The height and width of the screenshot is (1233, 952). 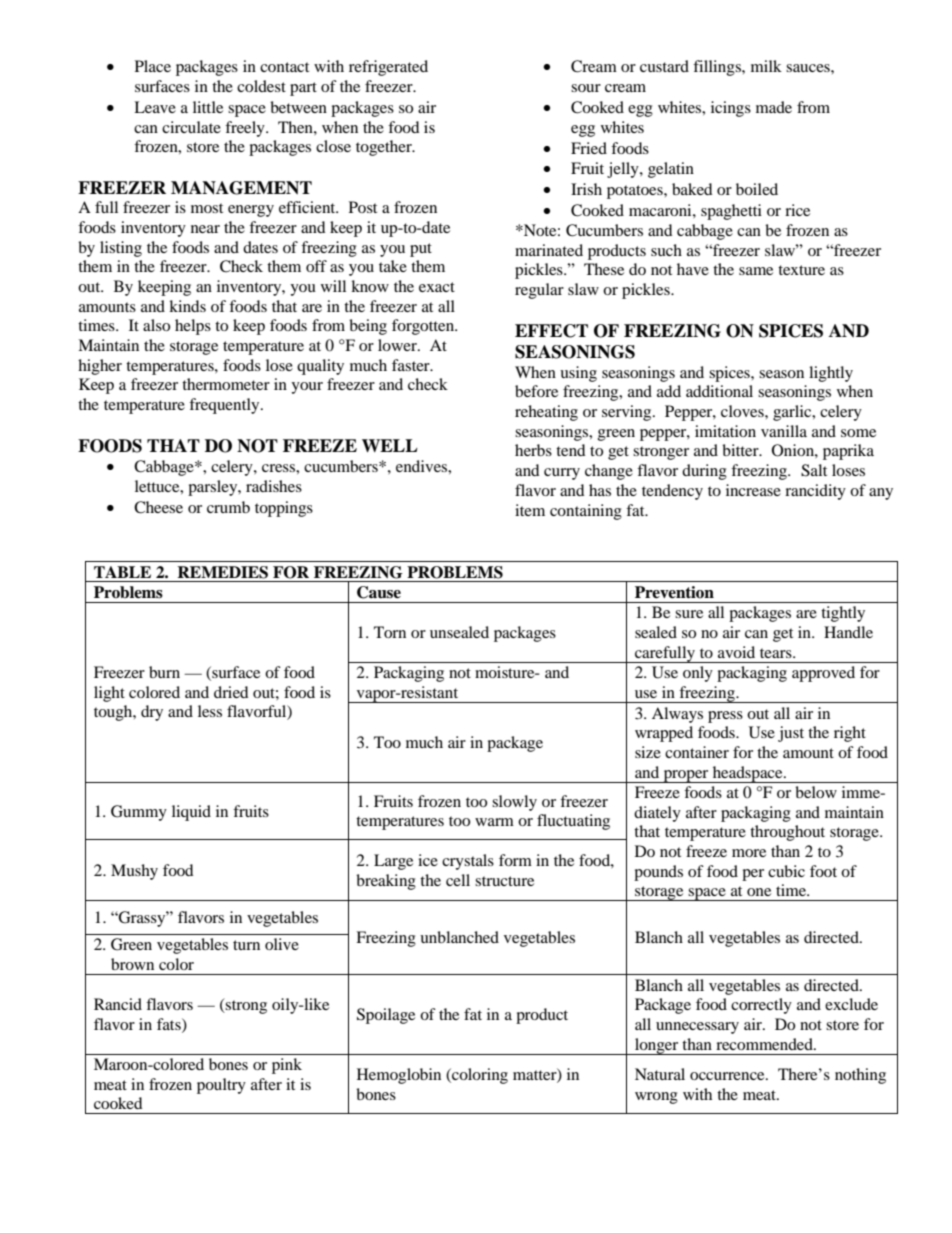 I want to click on Hemoglobin, so click(x=399, y=1076).
